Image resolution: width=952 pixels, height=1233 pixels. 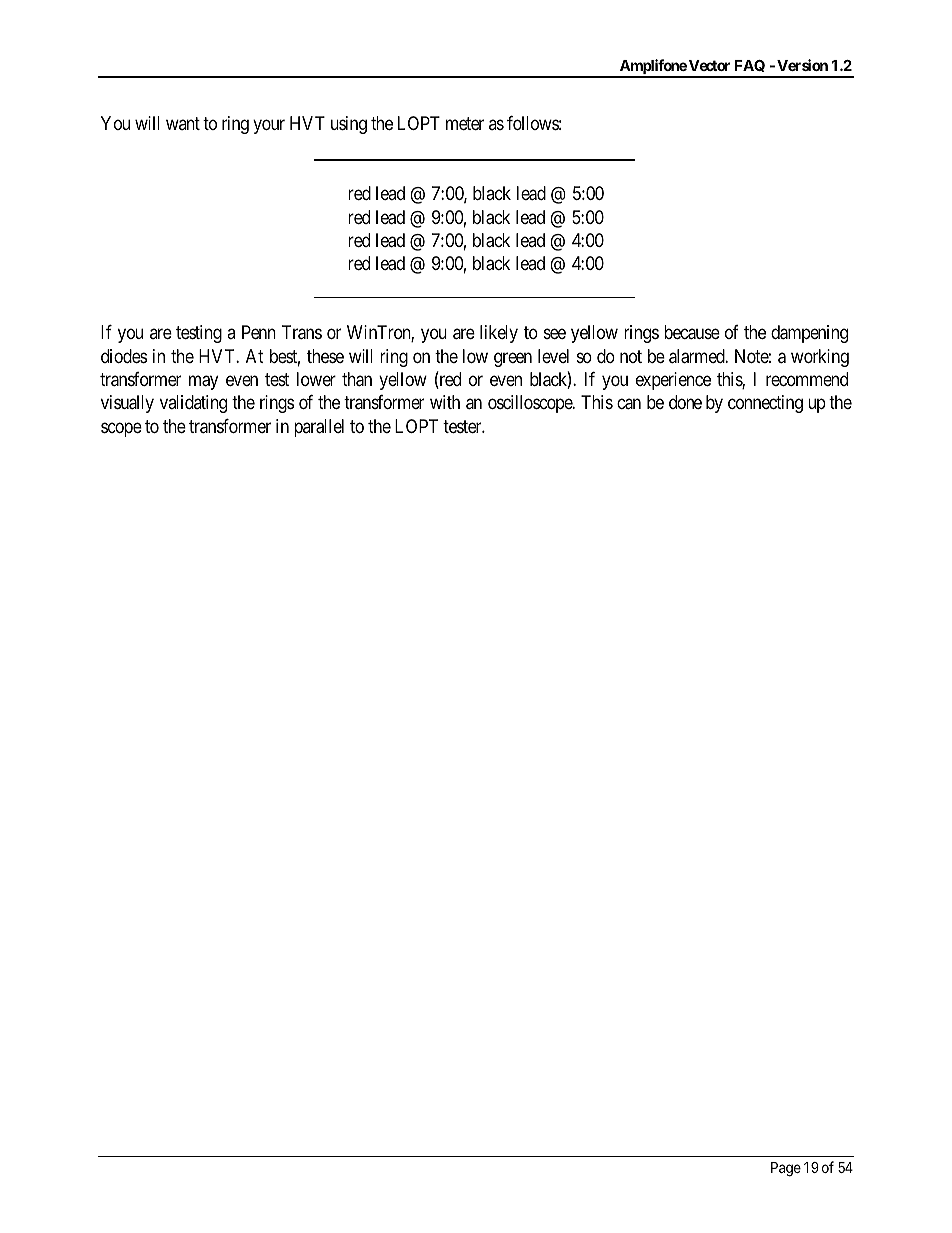 What do you see at coordinates (445, 402) in the page?
I see `with` at bounding box center [445, 402].
